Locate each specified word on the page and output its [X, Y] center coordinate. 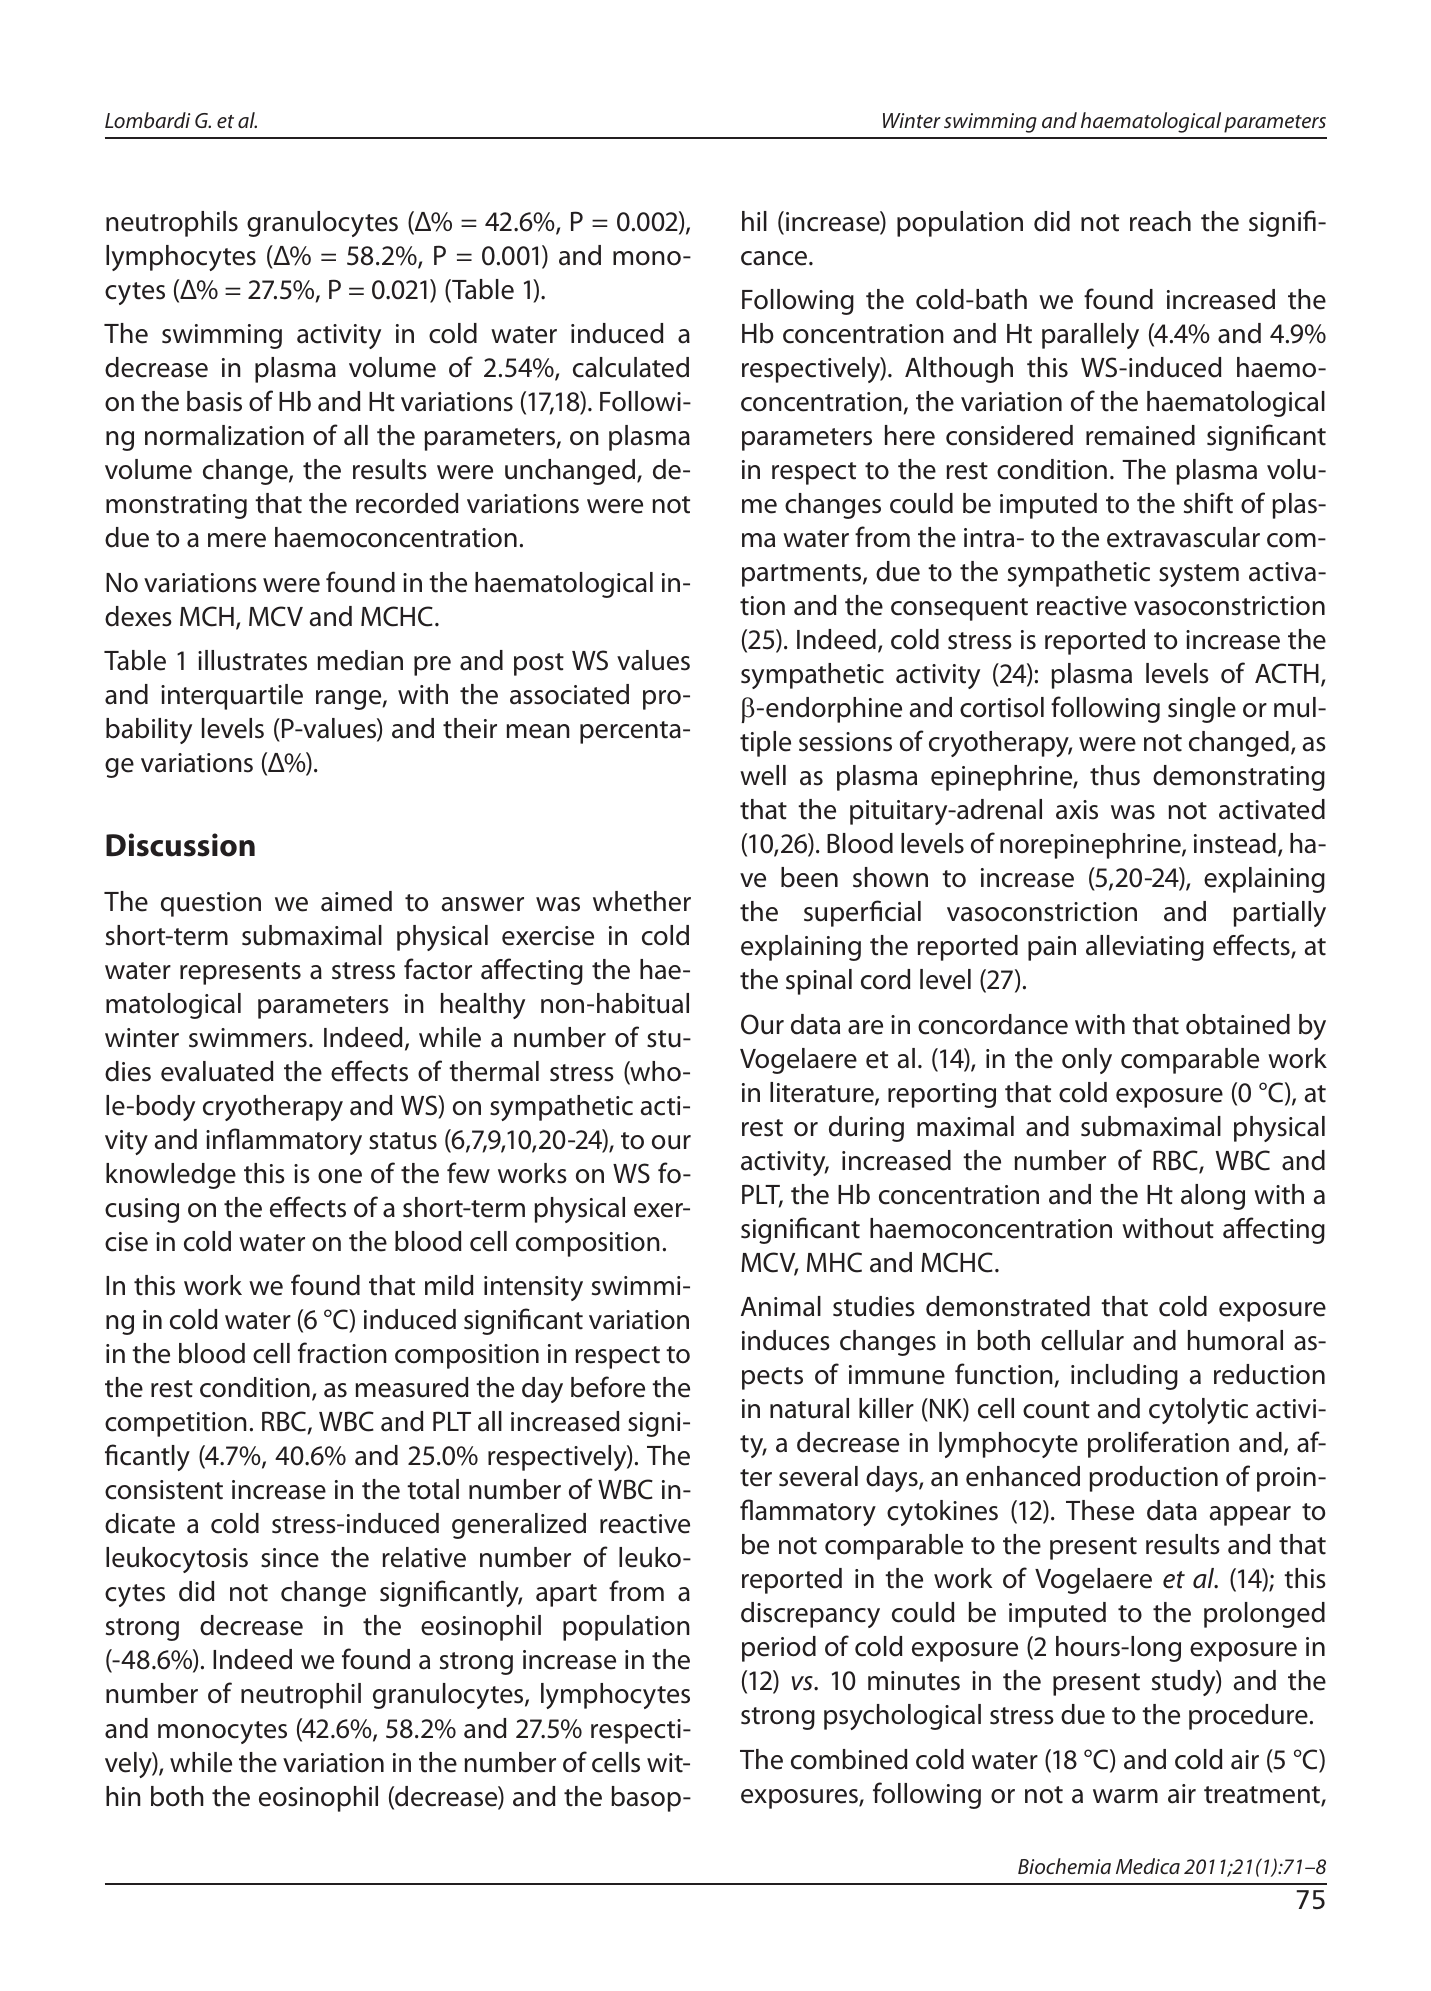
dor [816, 707]
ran [333, 697]
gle [1218, 710]
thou [955, 367]
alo [1198, 1194]
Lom [123, 120]
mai [1129, 436]
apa [556, 1597]
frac [319, 1353]
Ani [759, 1306]
